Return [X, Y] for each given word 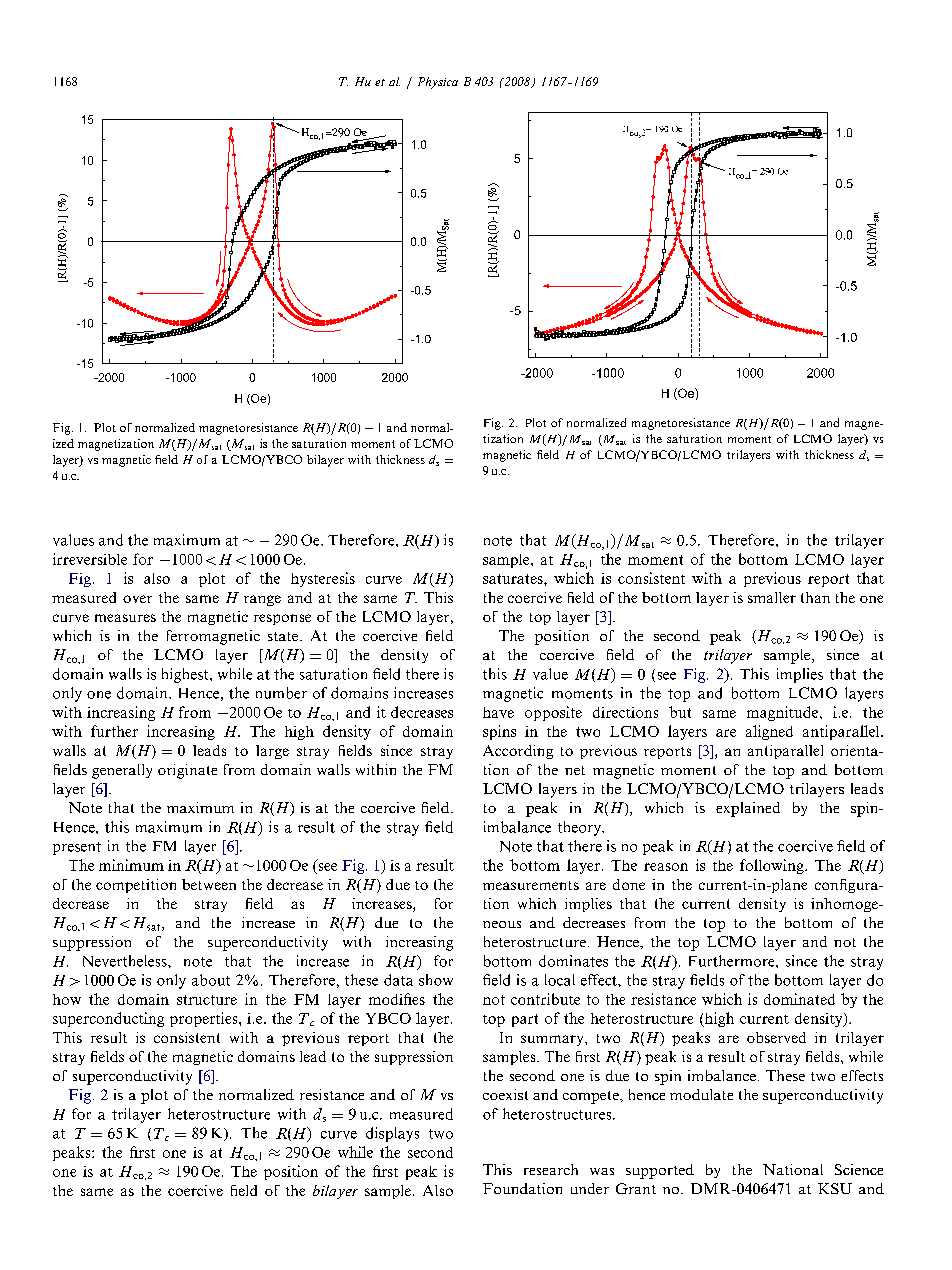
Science [859, 1169]
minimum [131, 865]
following [773, 866]
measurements [531, 885]
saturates [514, 579]
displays [392, 1134]
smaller [772, 597]
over [137, 599]
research [551, 1169]
